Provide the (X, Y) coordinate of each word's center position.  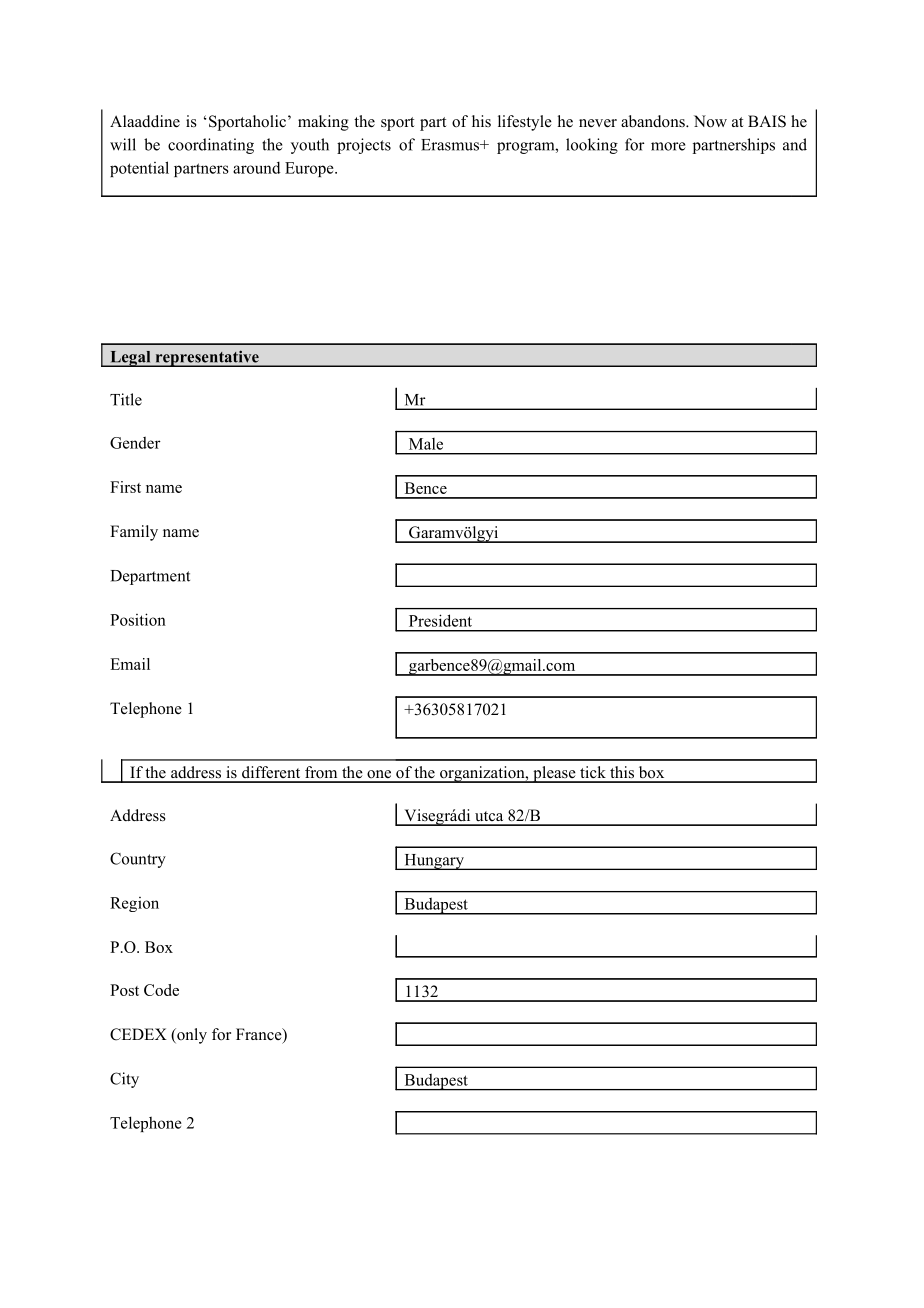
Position (138, 619)
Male (426, 444)
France (260, 1035)
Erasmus (451, 145)
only (191, 1036)
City (124, 1080)
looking (592, 146)
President (440, 620)
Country (138, 860)
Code (161, 990)
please (554, 774)
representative (207, 358)
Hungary (434, 862)
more (668, 146)
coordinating (211, 146)
